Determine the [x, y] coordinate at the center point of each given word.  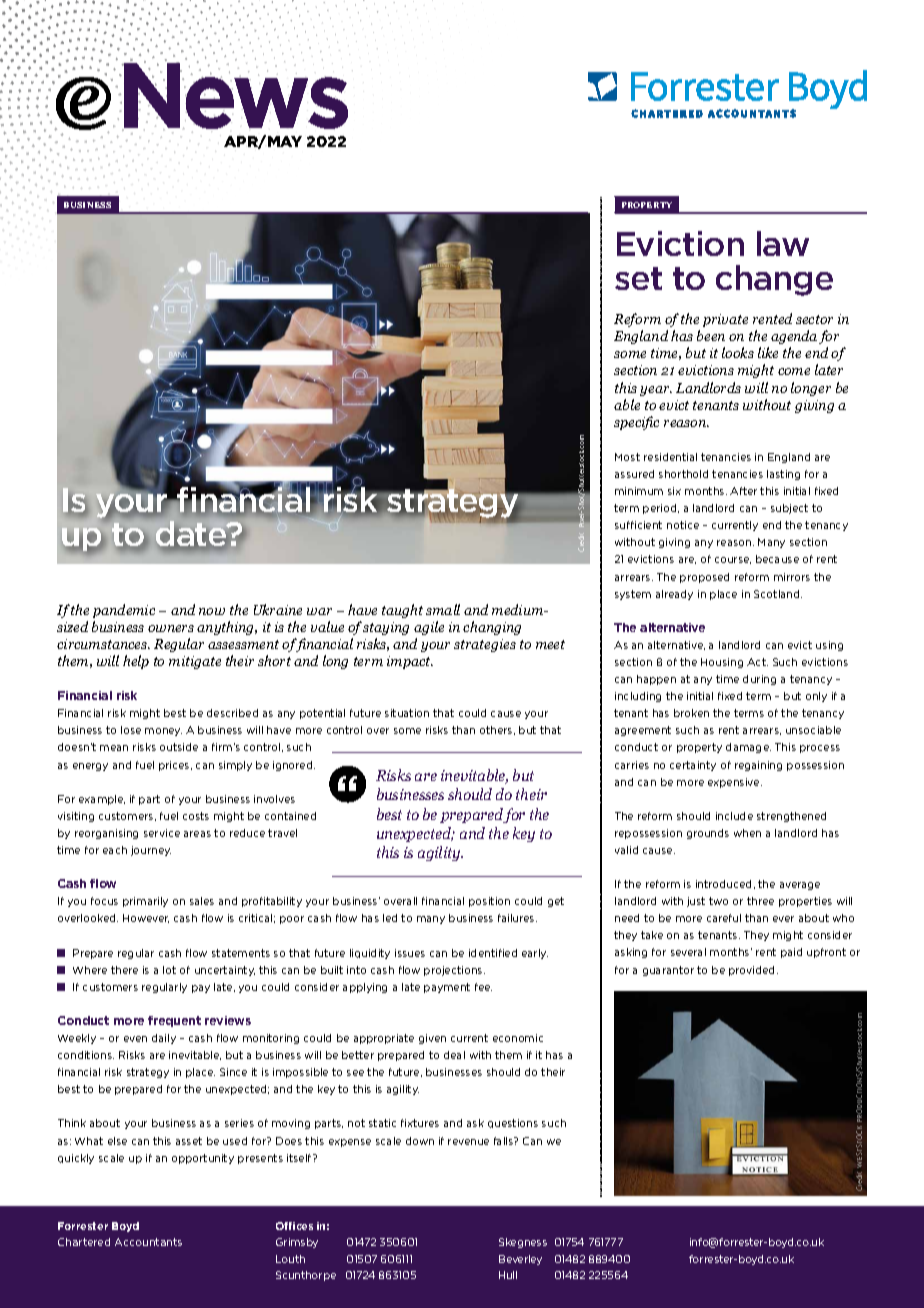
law [783, 243]
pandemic [124, 611]
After [743, 491]
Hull [508, 1275]
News [234, 96]
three [760, 901]
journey [151, 851]
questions [513, 1123]
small [443, 609]
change [774, 280]
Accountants [148, 1242]
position [489, 902]
